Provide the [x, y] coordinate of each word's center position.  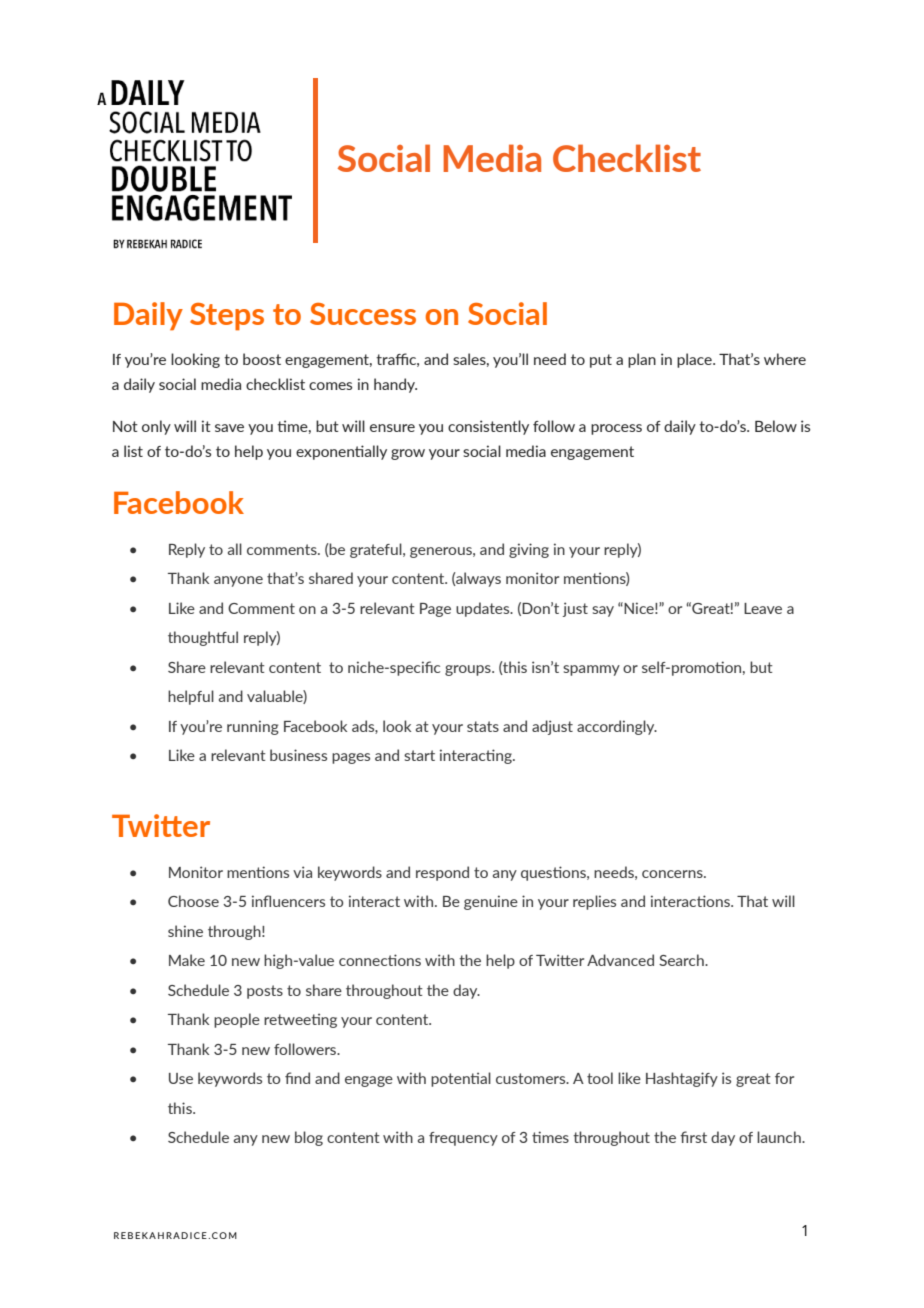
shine [185, 931]
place [695, 360]
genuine [491, 902]
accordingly [617, 727]
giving [529, 550]
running [253, 727]
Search [682, 960]
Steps [227, 317]
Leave [763, 608]
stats [483, 726]
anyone [238, 581]
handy [395, 385]
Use [181, 1078]
